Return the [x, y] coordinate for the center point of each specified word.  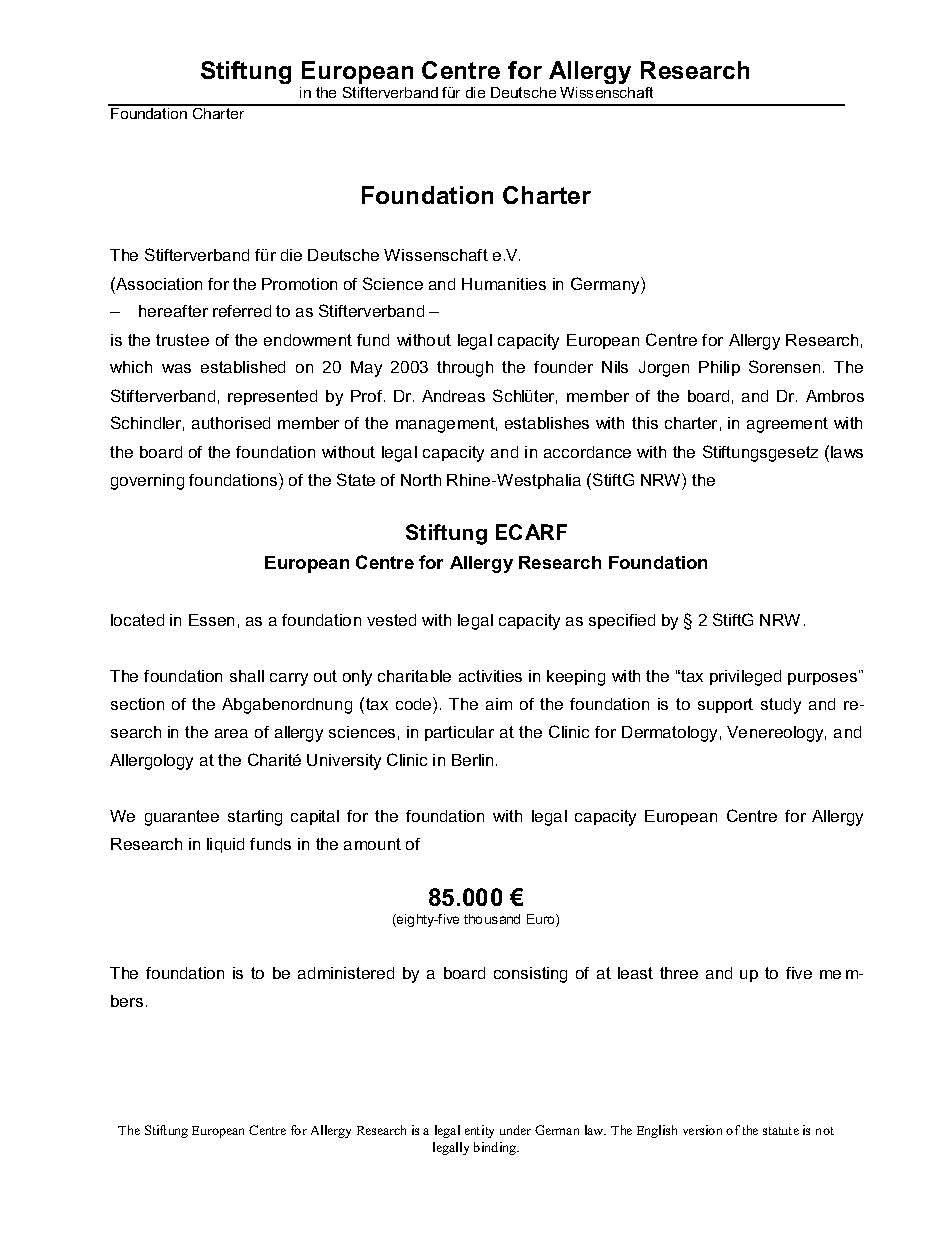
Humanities [504, 284]
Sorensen [784, 366]
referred [242, 311]
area [231, 733]
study [781, 706]
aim [499, 704]
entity [479, 1131]
